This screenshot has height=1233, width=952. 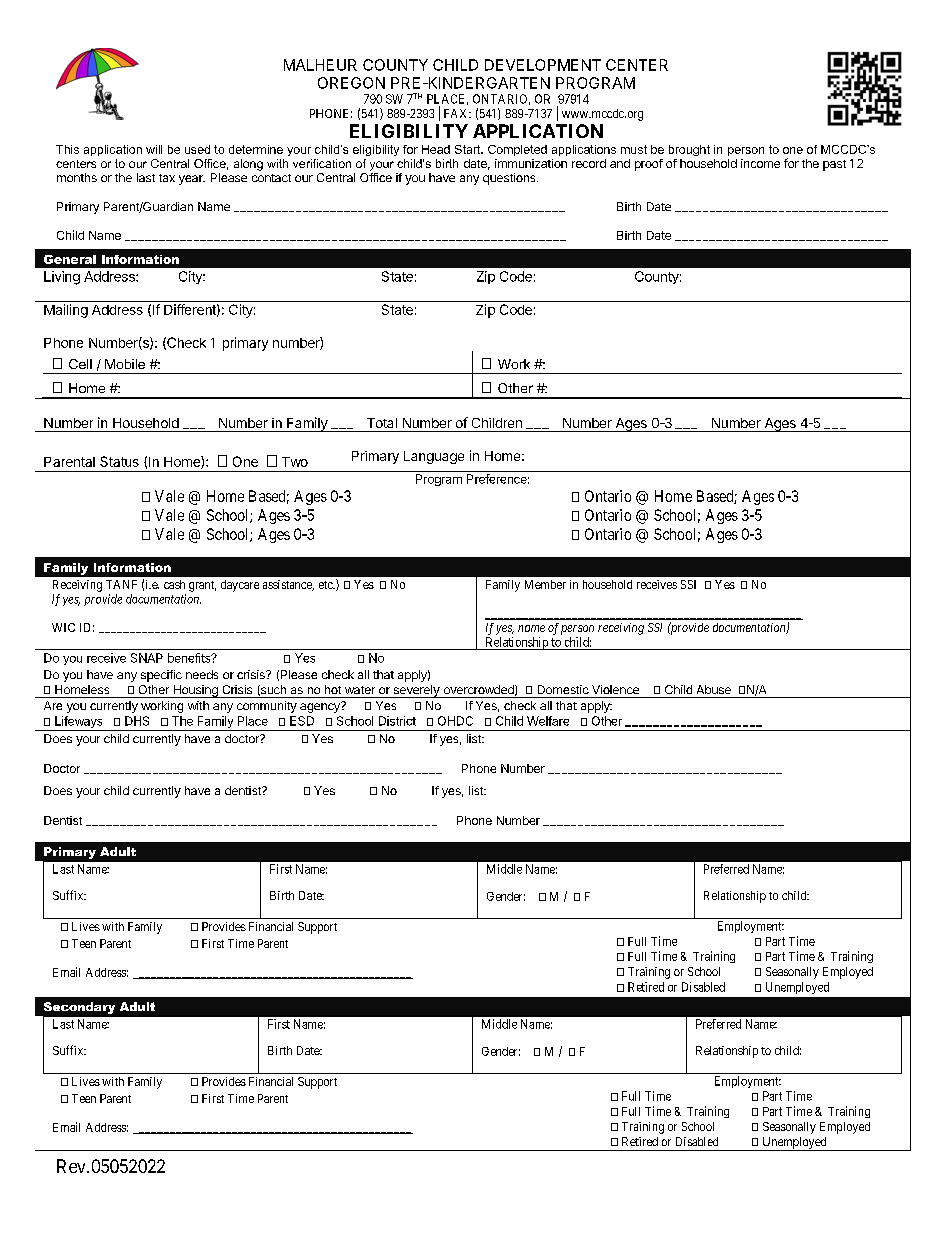 I want to click on cash, so click(x=174, y=584).
